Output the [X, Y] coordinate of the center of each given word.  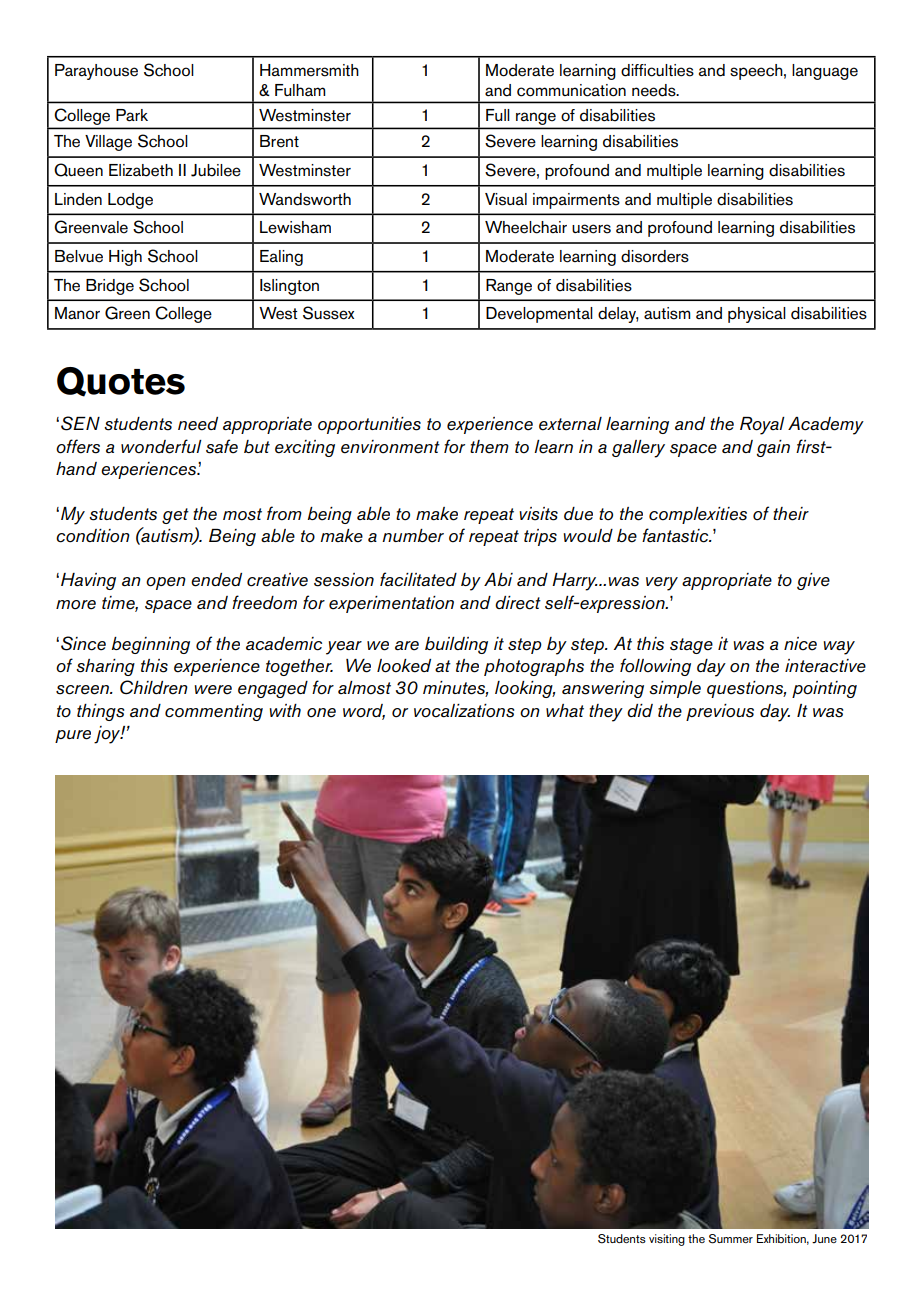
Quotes [121, 382]
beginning [151, 645]
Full [498, 115]
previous [720, 712]
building [456, 645]
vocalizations [464, 711]
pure [73, 736]
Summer [730, 1239]
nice [800, 644]
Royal [762, 426]
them [489, 447]
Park [132, 115]
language [825, 72]
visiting [667, 1240]
